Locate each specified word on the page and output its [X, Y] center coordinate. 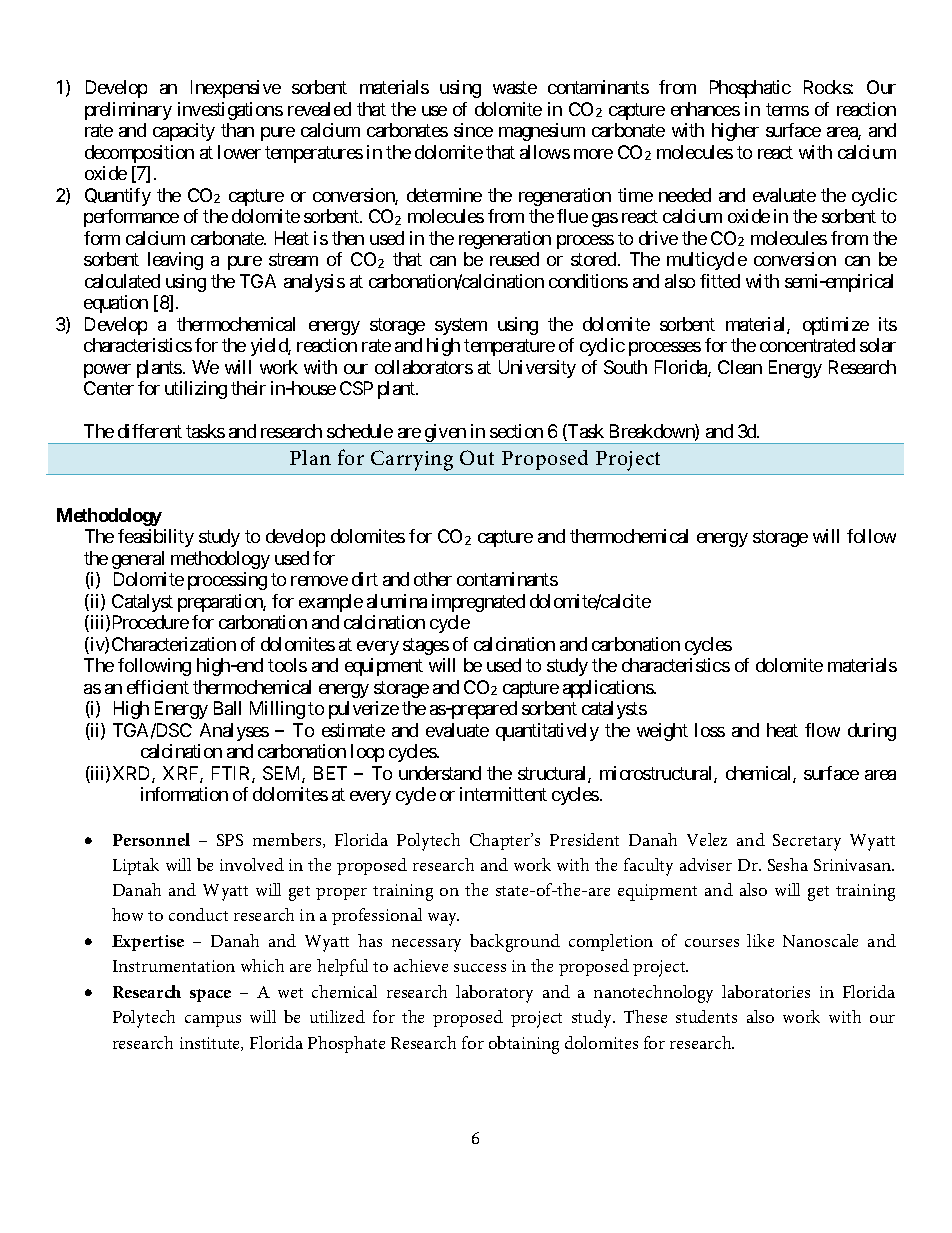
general [138, 560]
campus [213, 1021]
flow [822, 730]
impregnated [478, 603]
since [473, 130]
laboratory [494, 994]
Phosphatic [750, 89]
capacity [184, 132]
